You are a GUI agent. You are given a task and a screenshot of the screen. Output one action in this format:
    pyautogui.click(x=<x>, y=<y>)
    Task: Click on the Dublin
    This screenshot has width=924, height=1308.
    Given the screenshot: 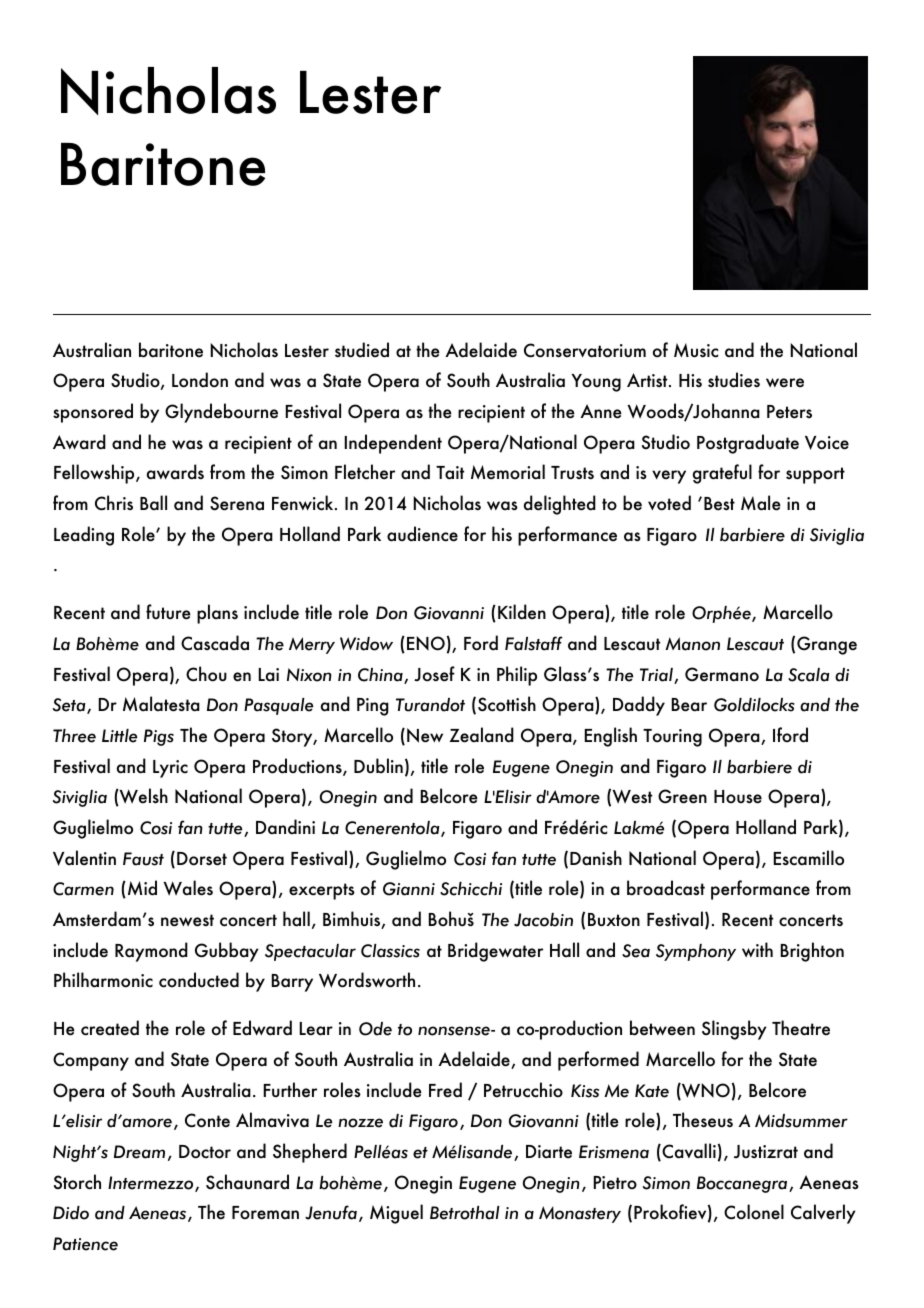 What is the action you would take?
    pyautogui.click(x=378, y=766)
